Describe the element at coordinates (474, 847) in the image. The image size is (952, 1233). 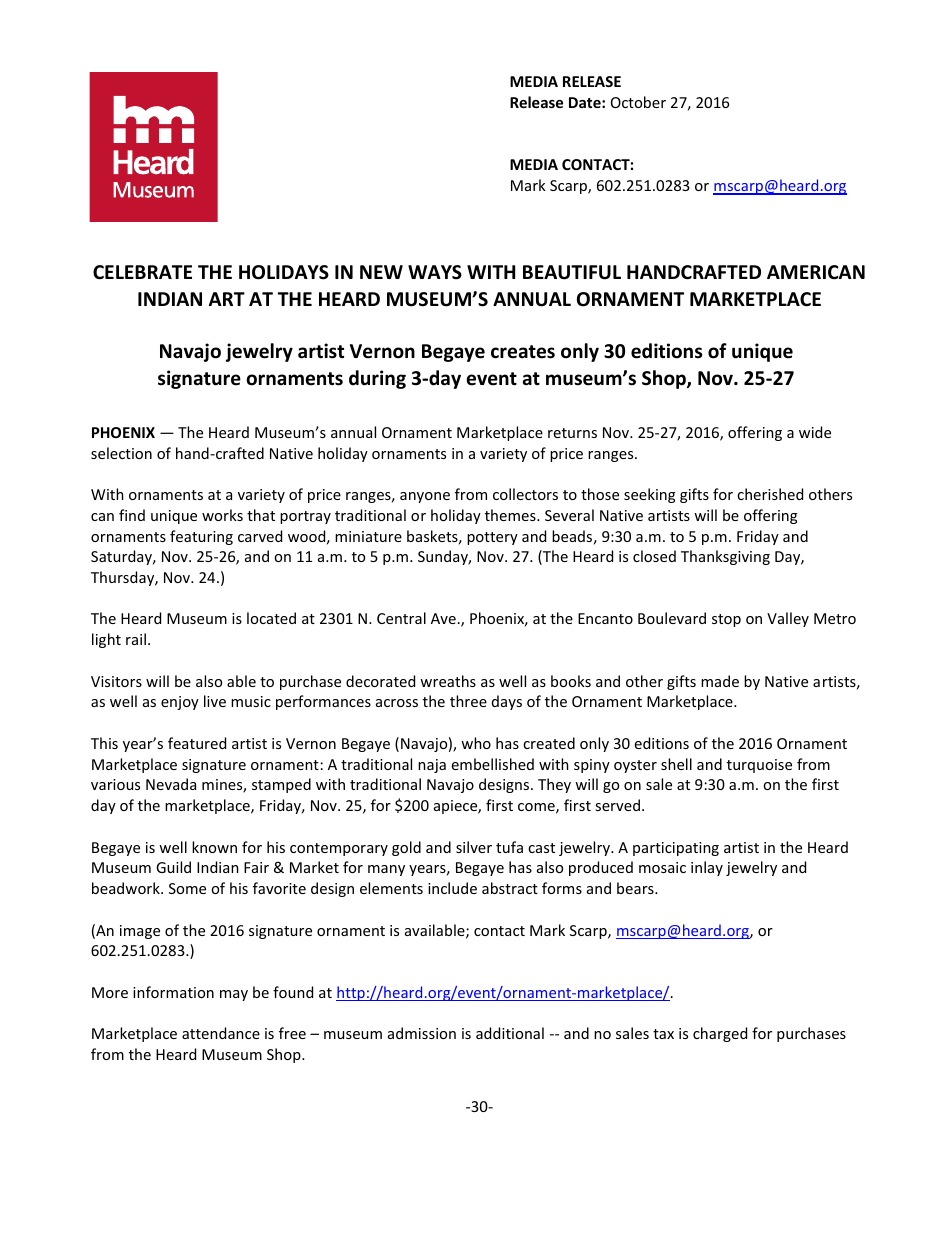
I see `silver` at that location.
